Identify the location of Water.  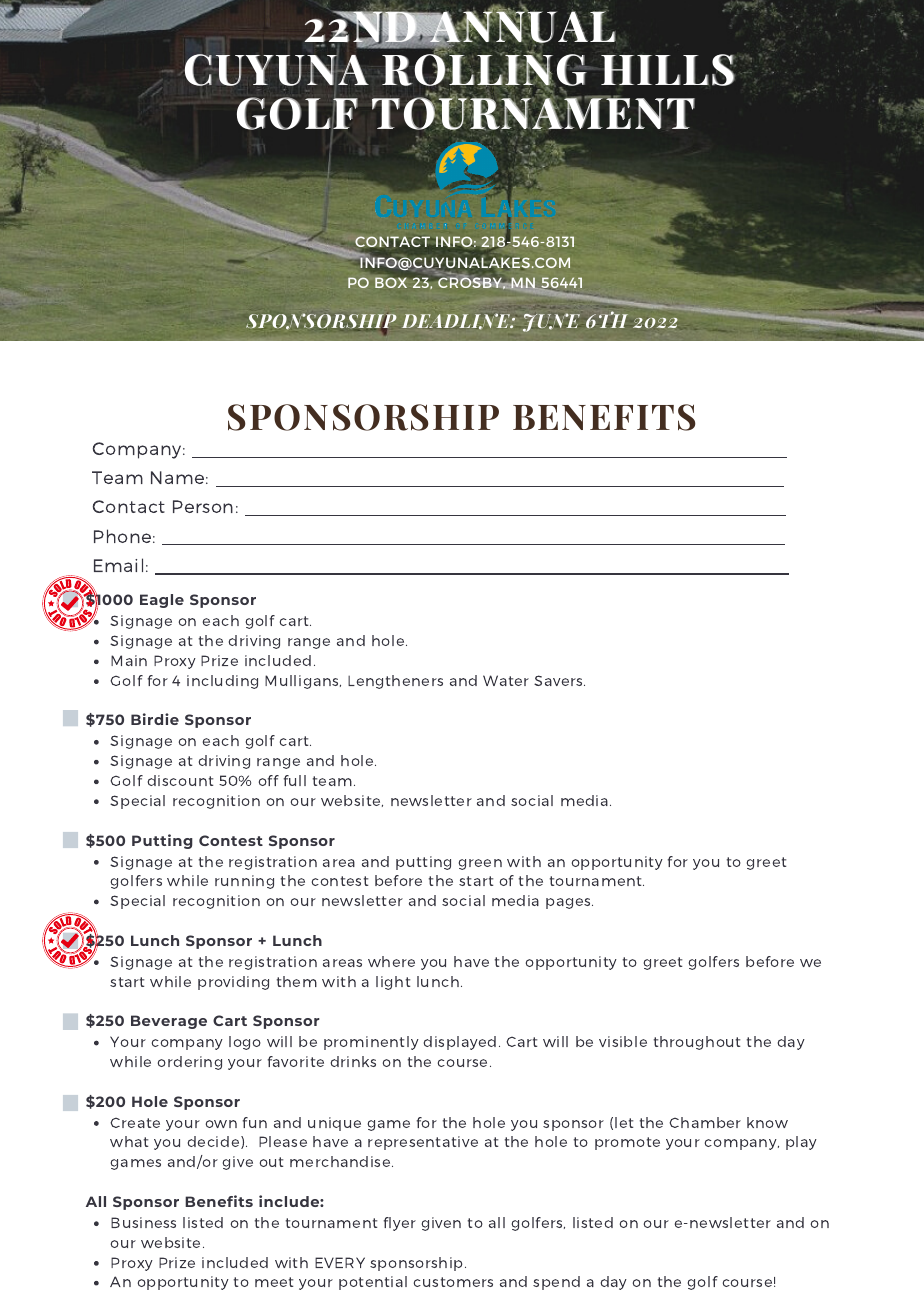
(506, 680).
